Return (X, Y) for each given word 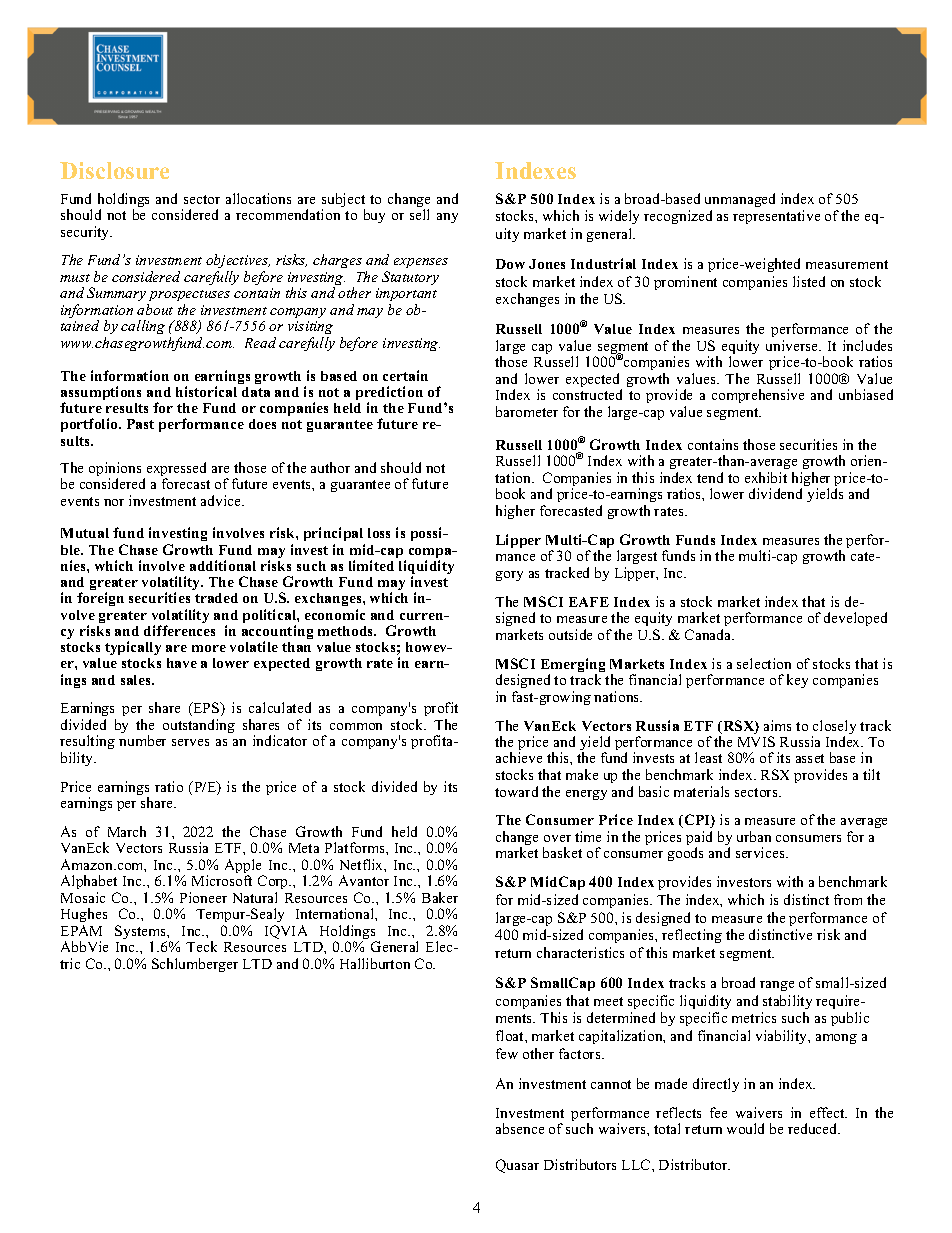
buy (374, 216)
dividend (775, 493)
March (127, 831)
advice (222, 500)
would (745, 1128)
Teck (201, 946)
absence (520, 1128)
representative (776, 217)
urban (754, 836)
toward (516, 791)
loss (379, 533)
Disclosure (114, 170)
